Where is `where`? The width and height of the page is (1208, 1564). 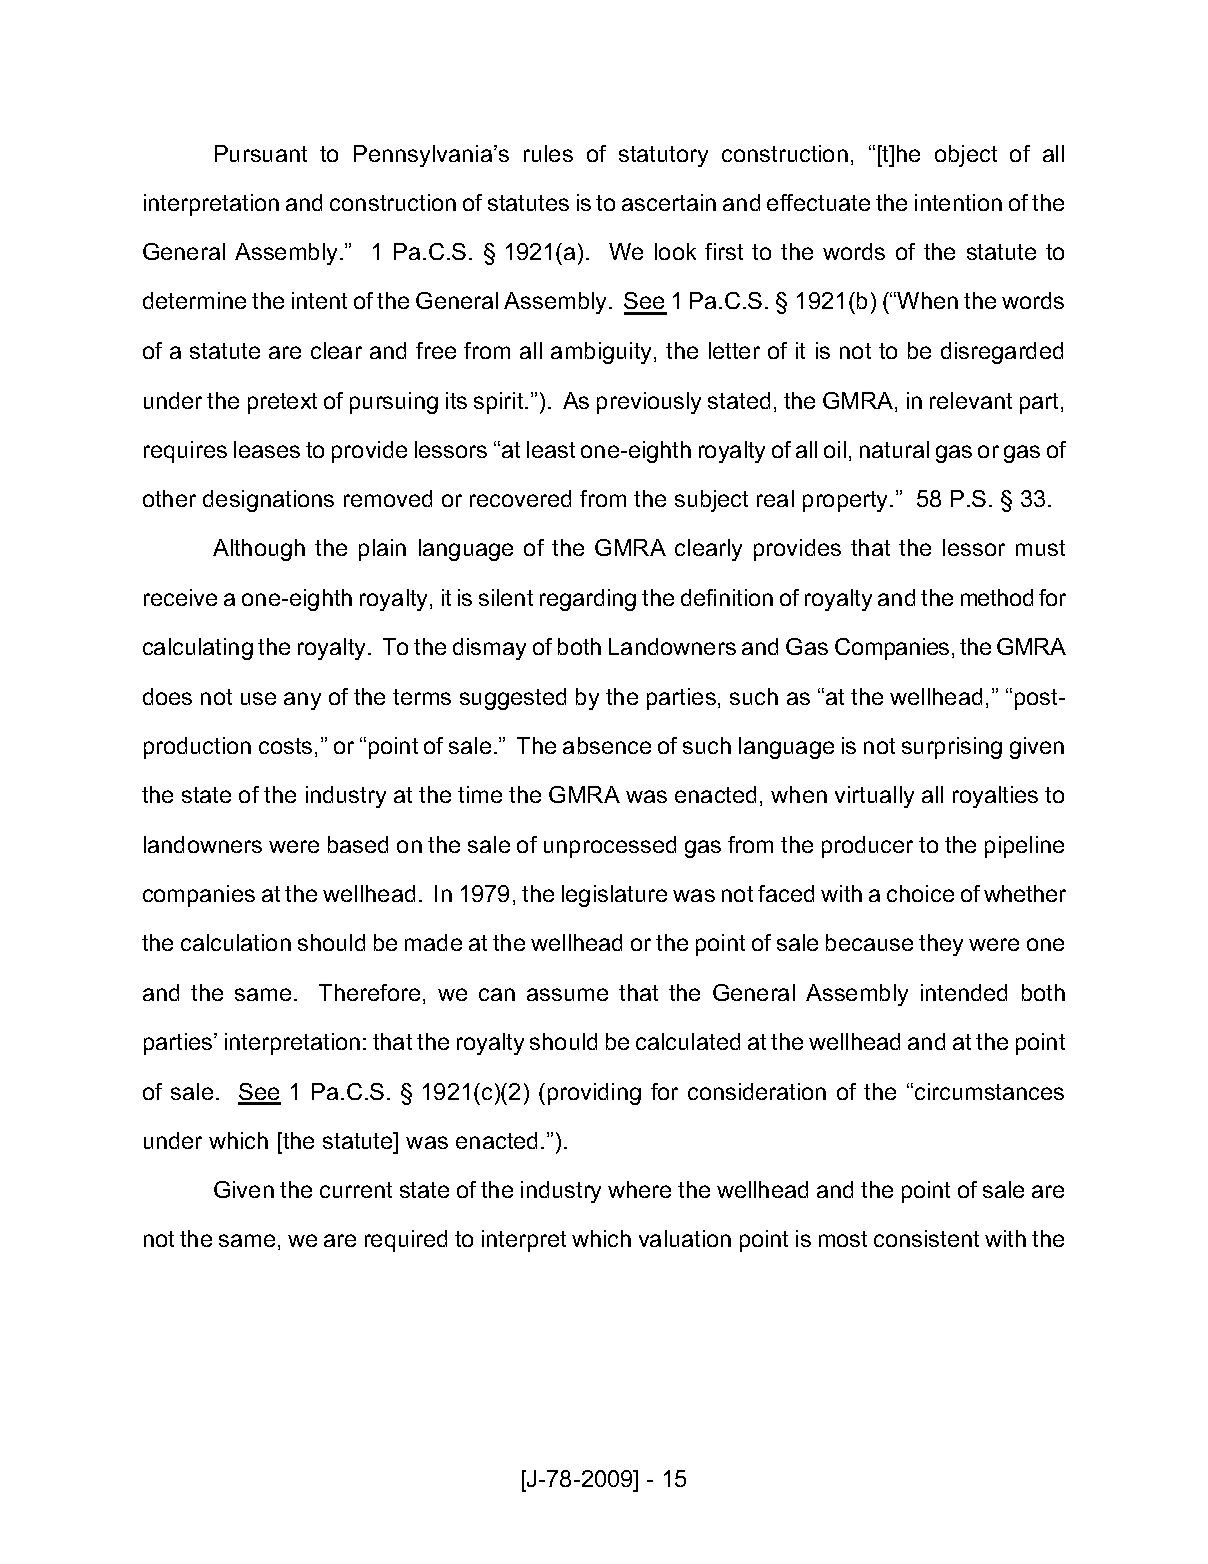
where is located at coordinates (639, 1189).
